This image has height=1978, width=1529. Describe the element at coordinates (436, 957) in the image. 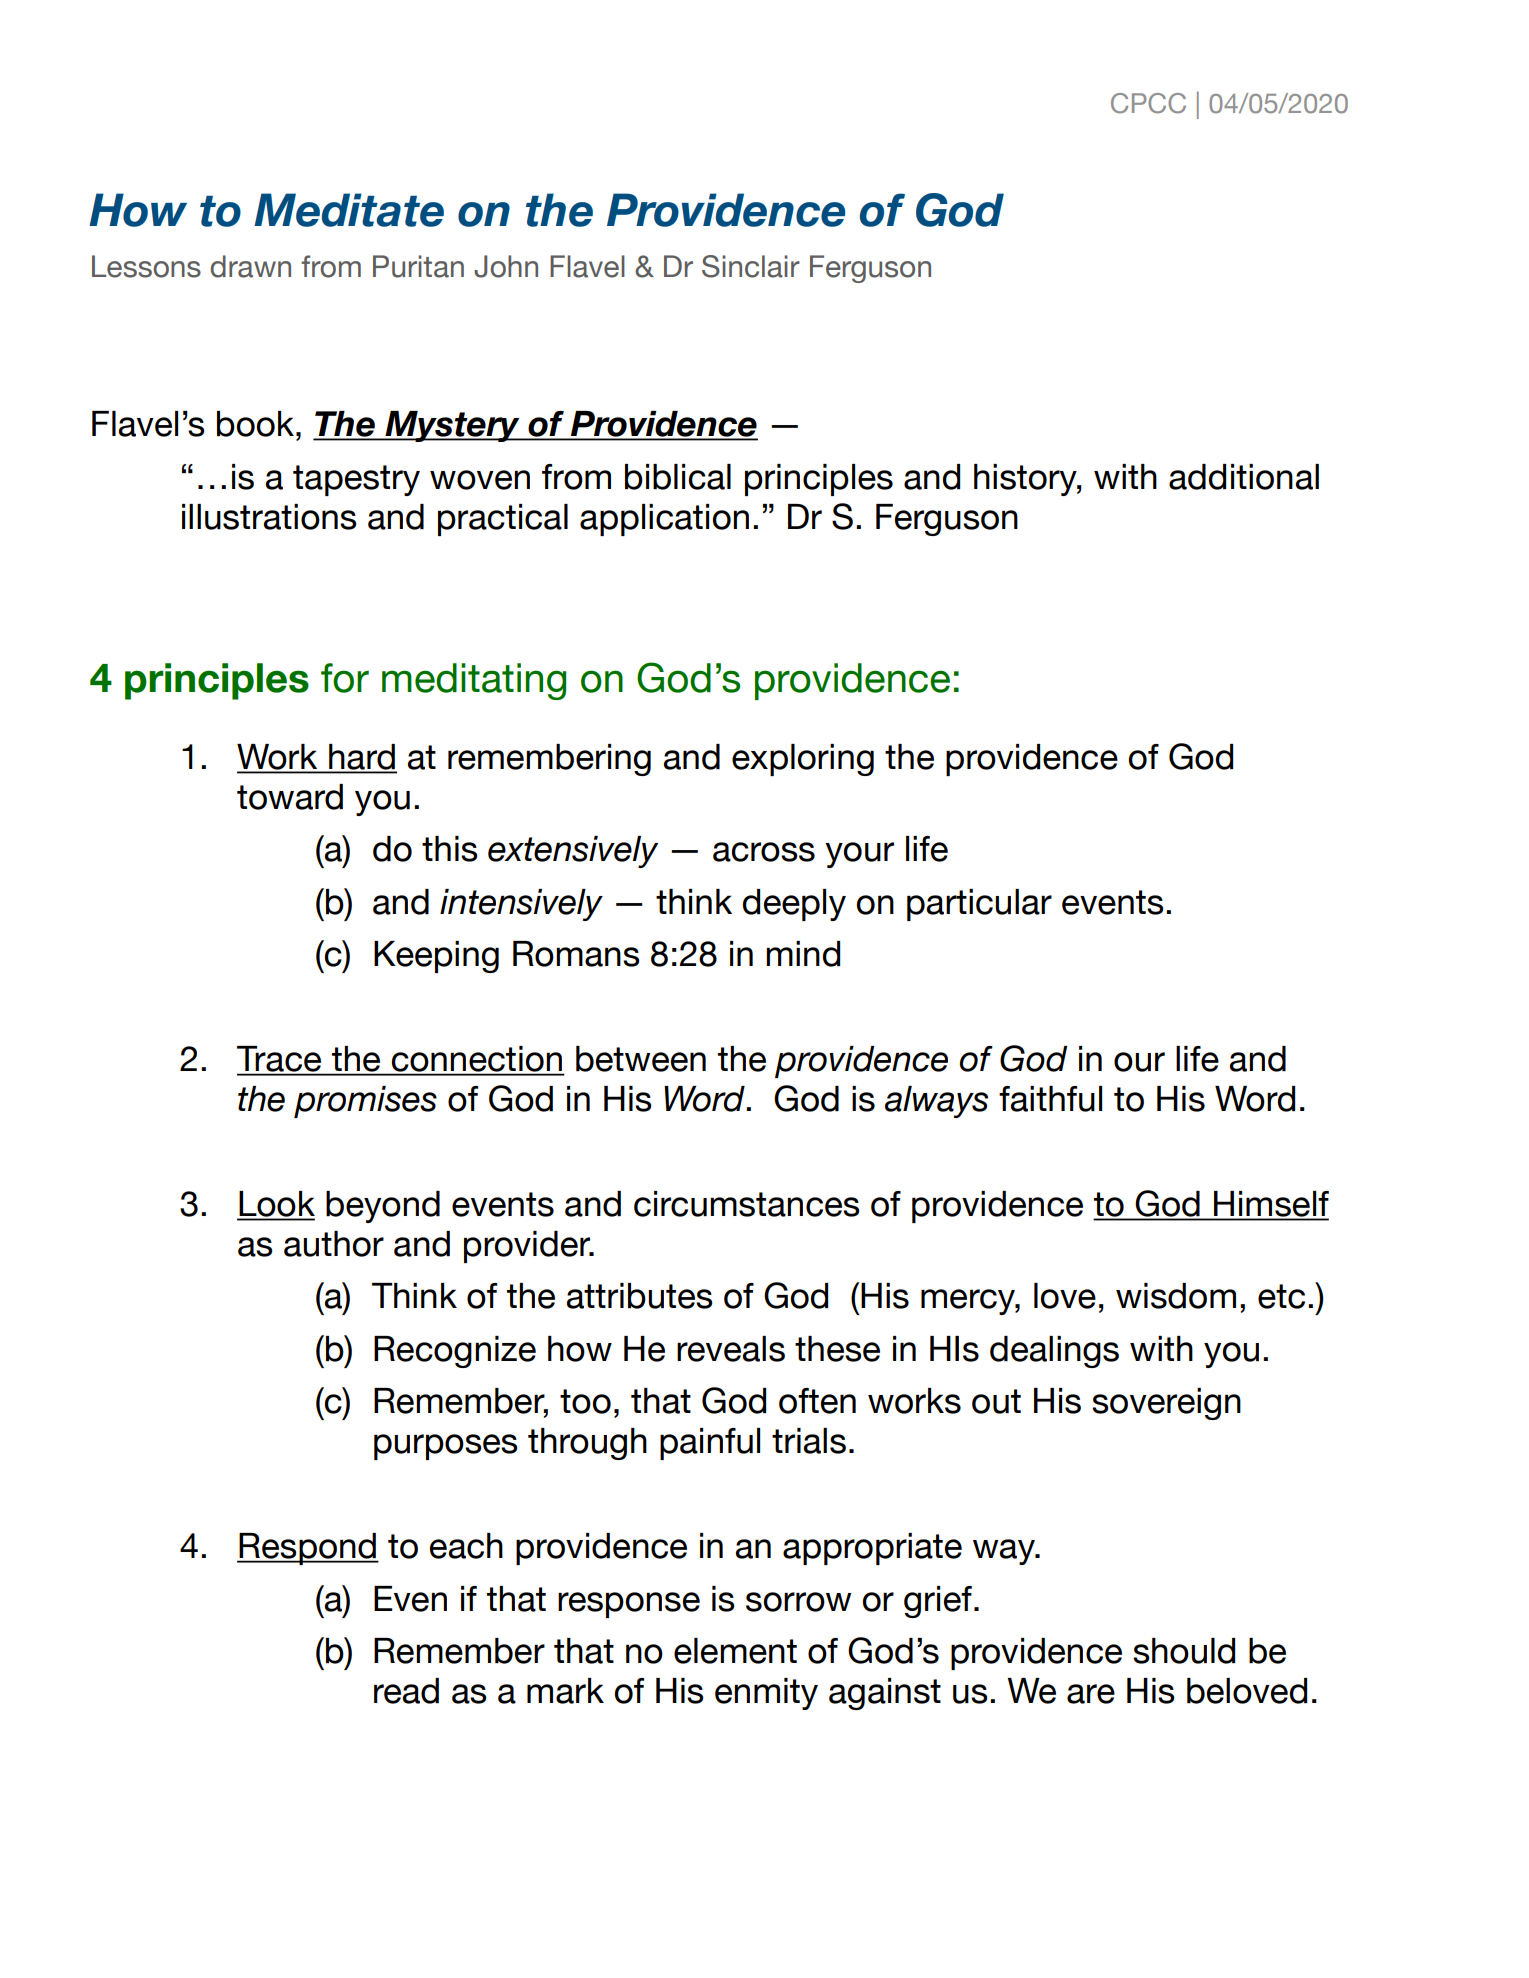

I see `Keeping` at that location.
